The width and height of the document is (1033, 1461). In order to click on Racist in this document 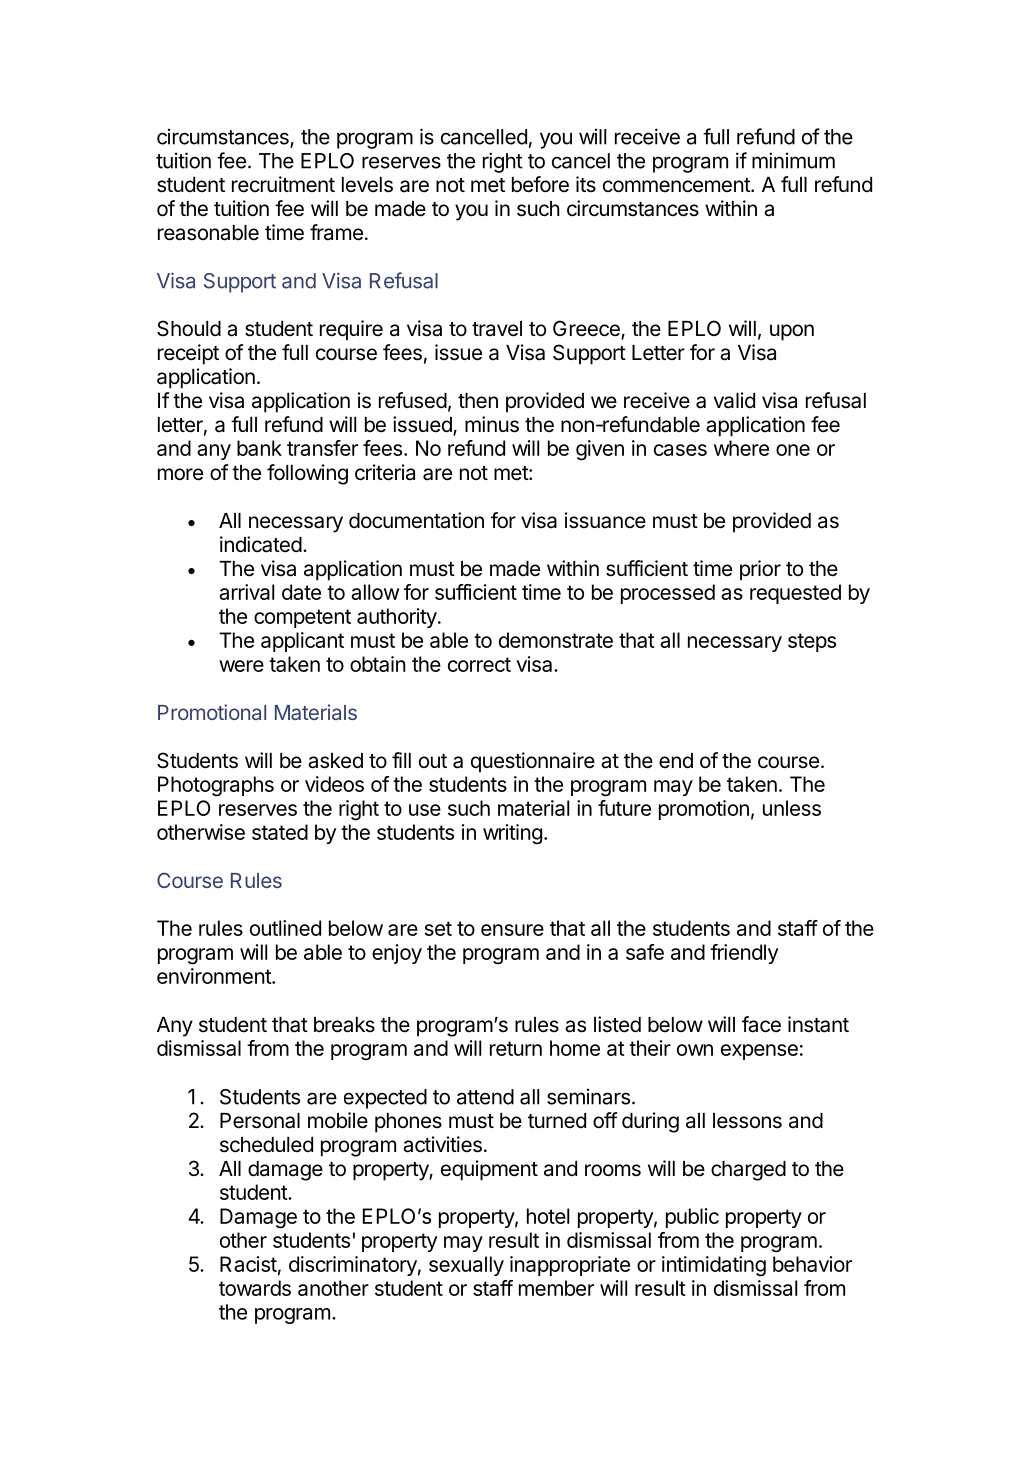, I will do `click(248, 1264)`.
